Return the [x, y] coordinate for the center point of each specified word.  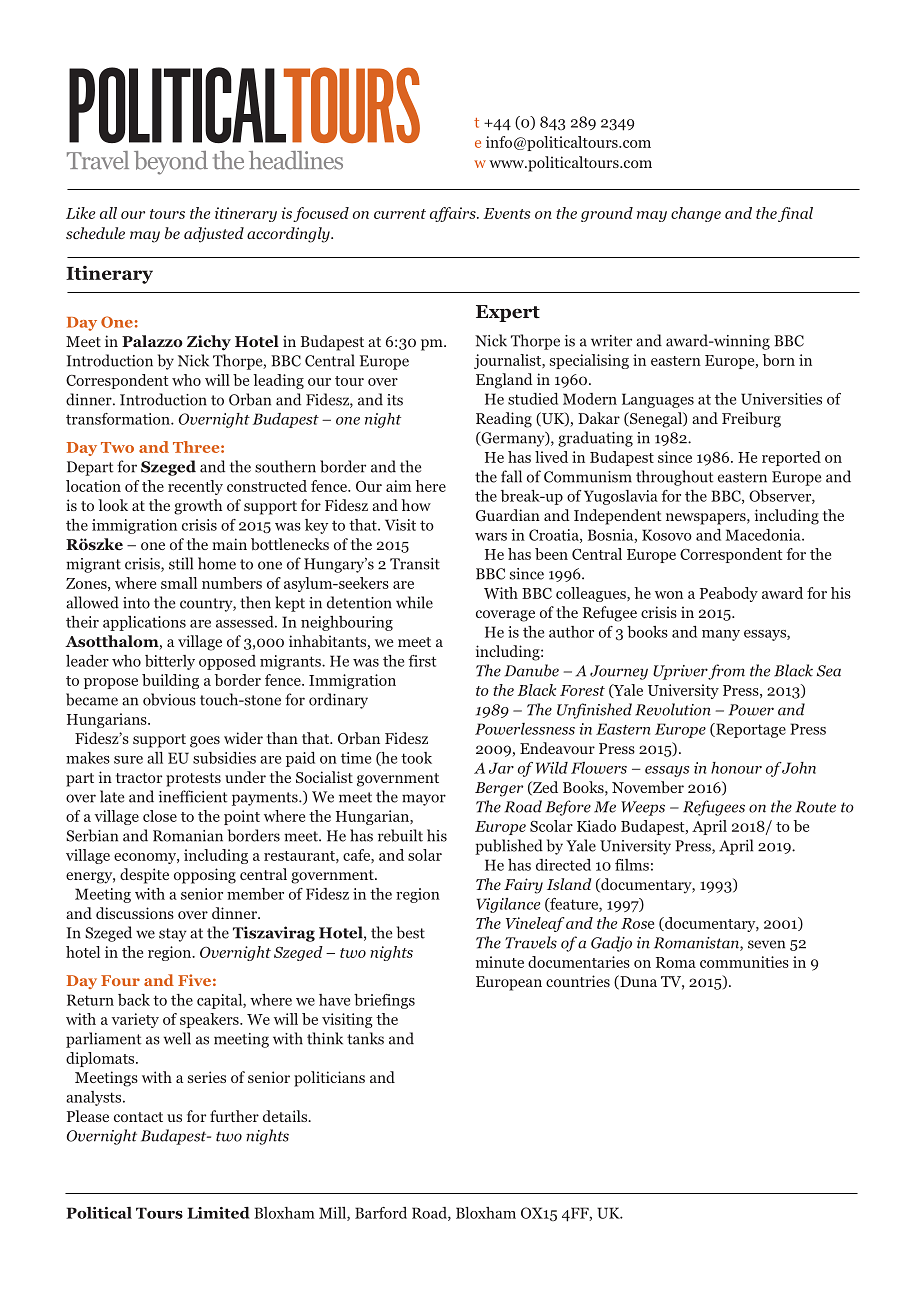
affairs [454, 214]
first [422, 661]
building [170, 681]
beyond [171, 163]
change [696, 214]
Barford [381, 1213]
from [726, 672]
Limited [218, 1213]
